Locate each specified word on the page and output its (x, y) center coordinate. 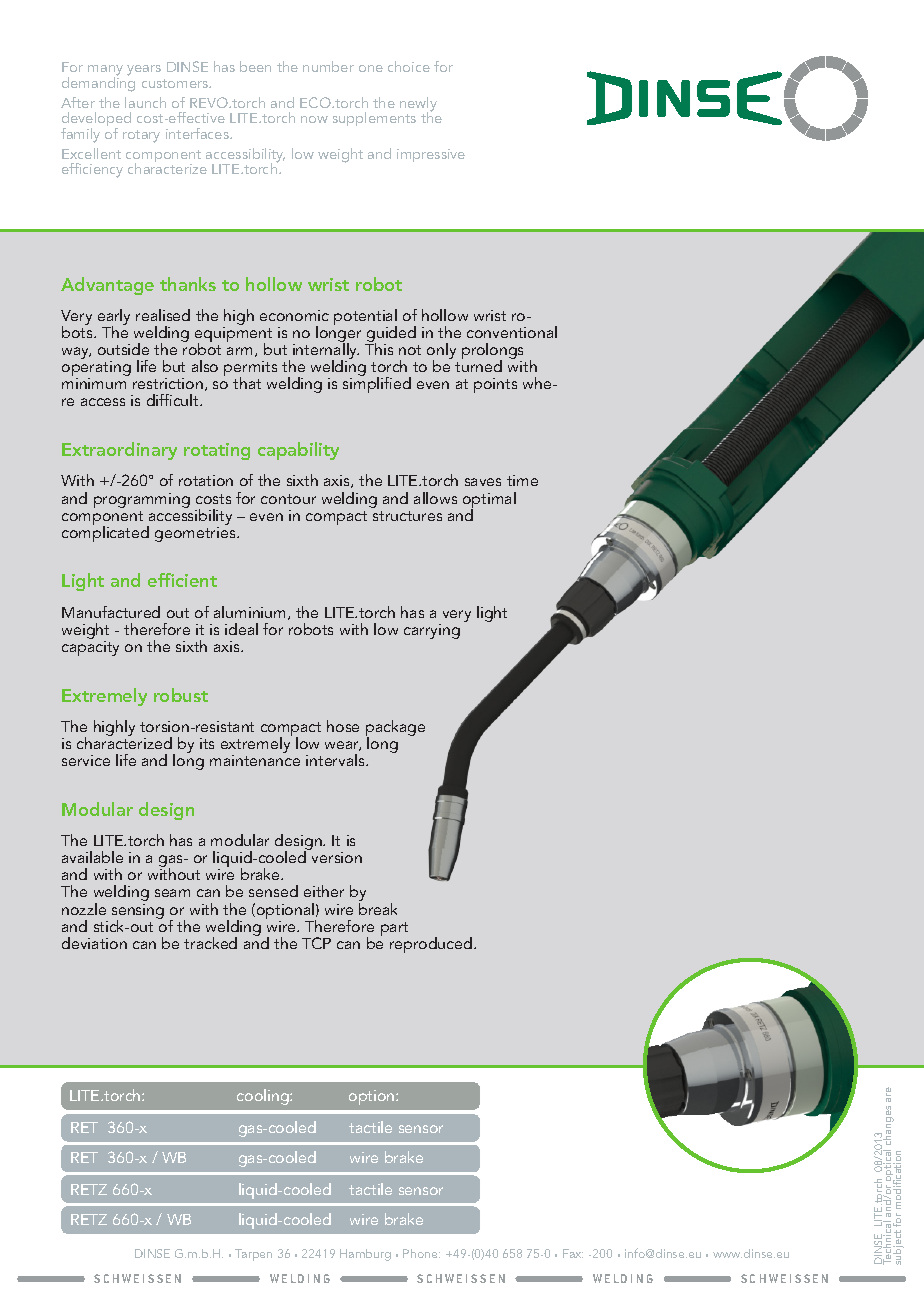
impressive (431, 155)
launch (145, 102)
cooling (264, 1097)
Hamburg (365, 1255)
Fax (573, 1253)
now (314, 119)
